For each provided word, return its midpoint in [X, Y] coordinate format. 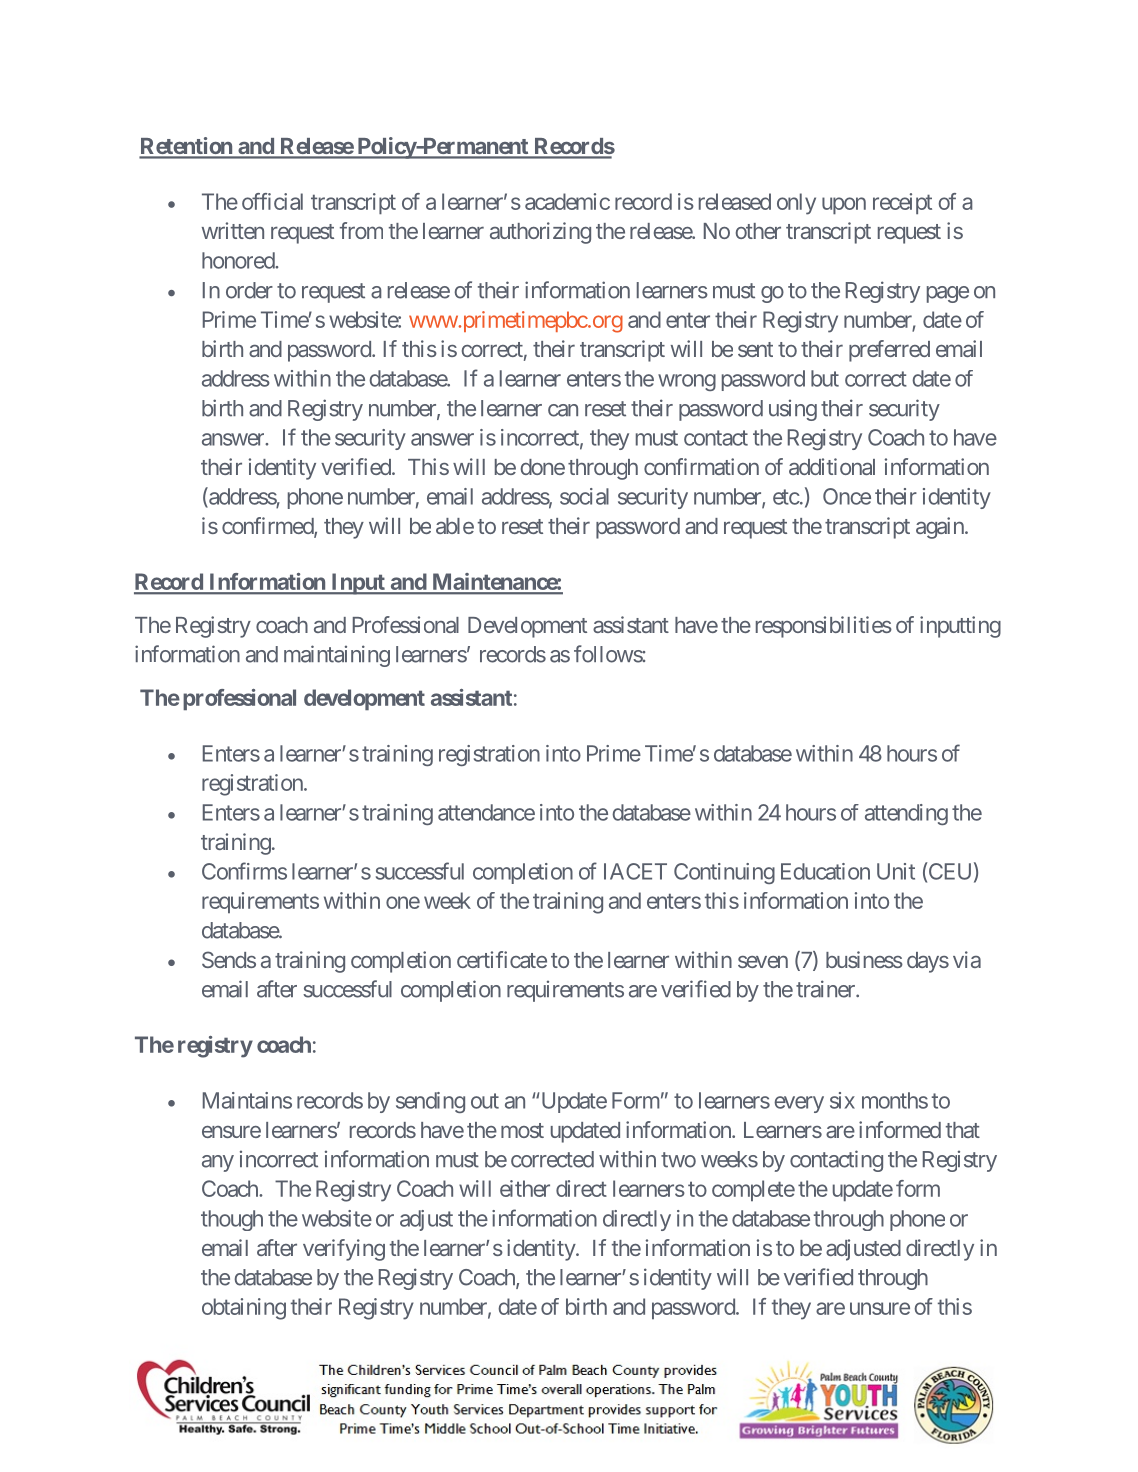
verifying [344, 1250]
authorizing [540, 233]
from [361, 230]
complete [753, 1190]
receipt [902, 203]
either [525, 1188]
